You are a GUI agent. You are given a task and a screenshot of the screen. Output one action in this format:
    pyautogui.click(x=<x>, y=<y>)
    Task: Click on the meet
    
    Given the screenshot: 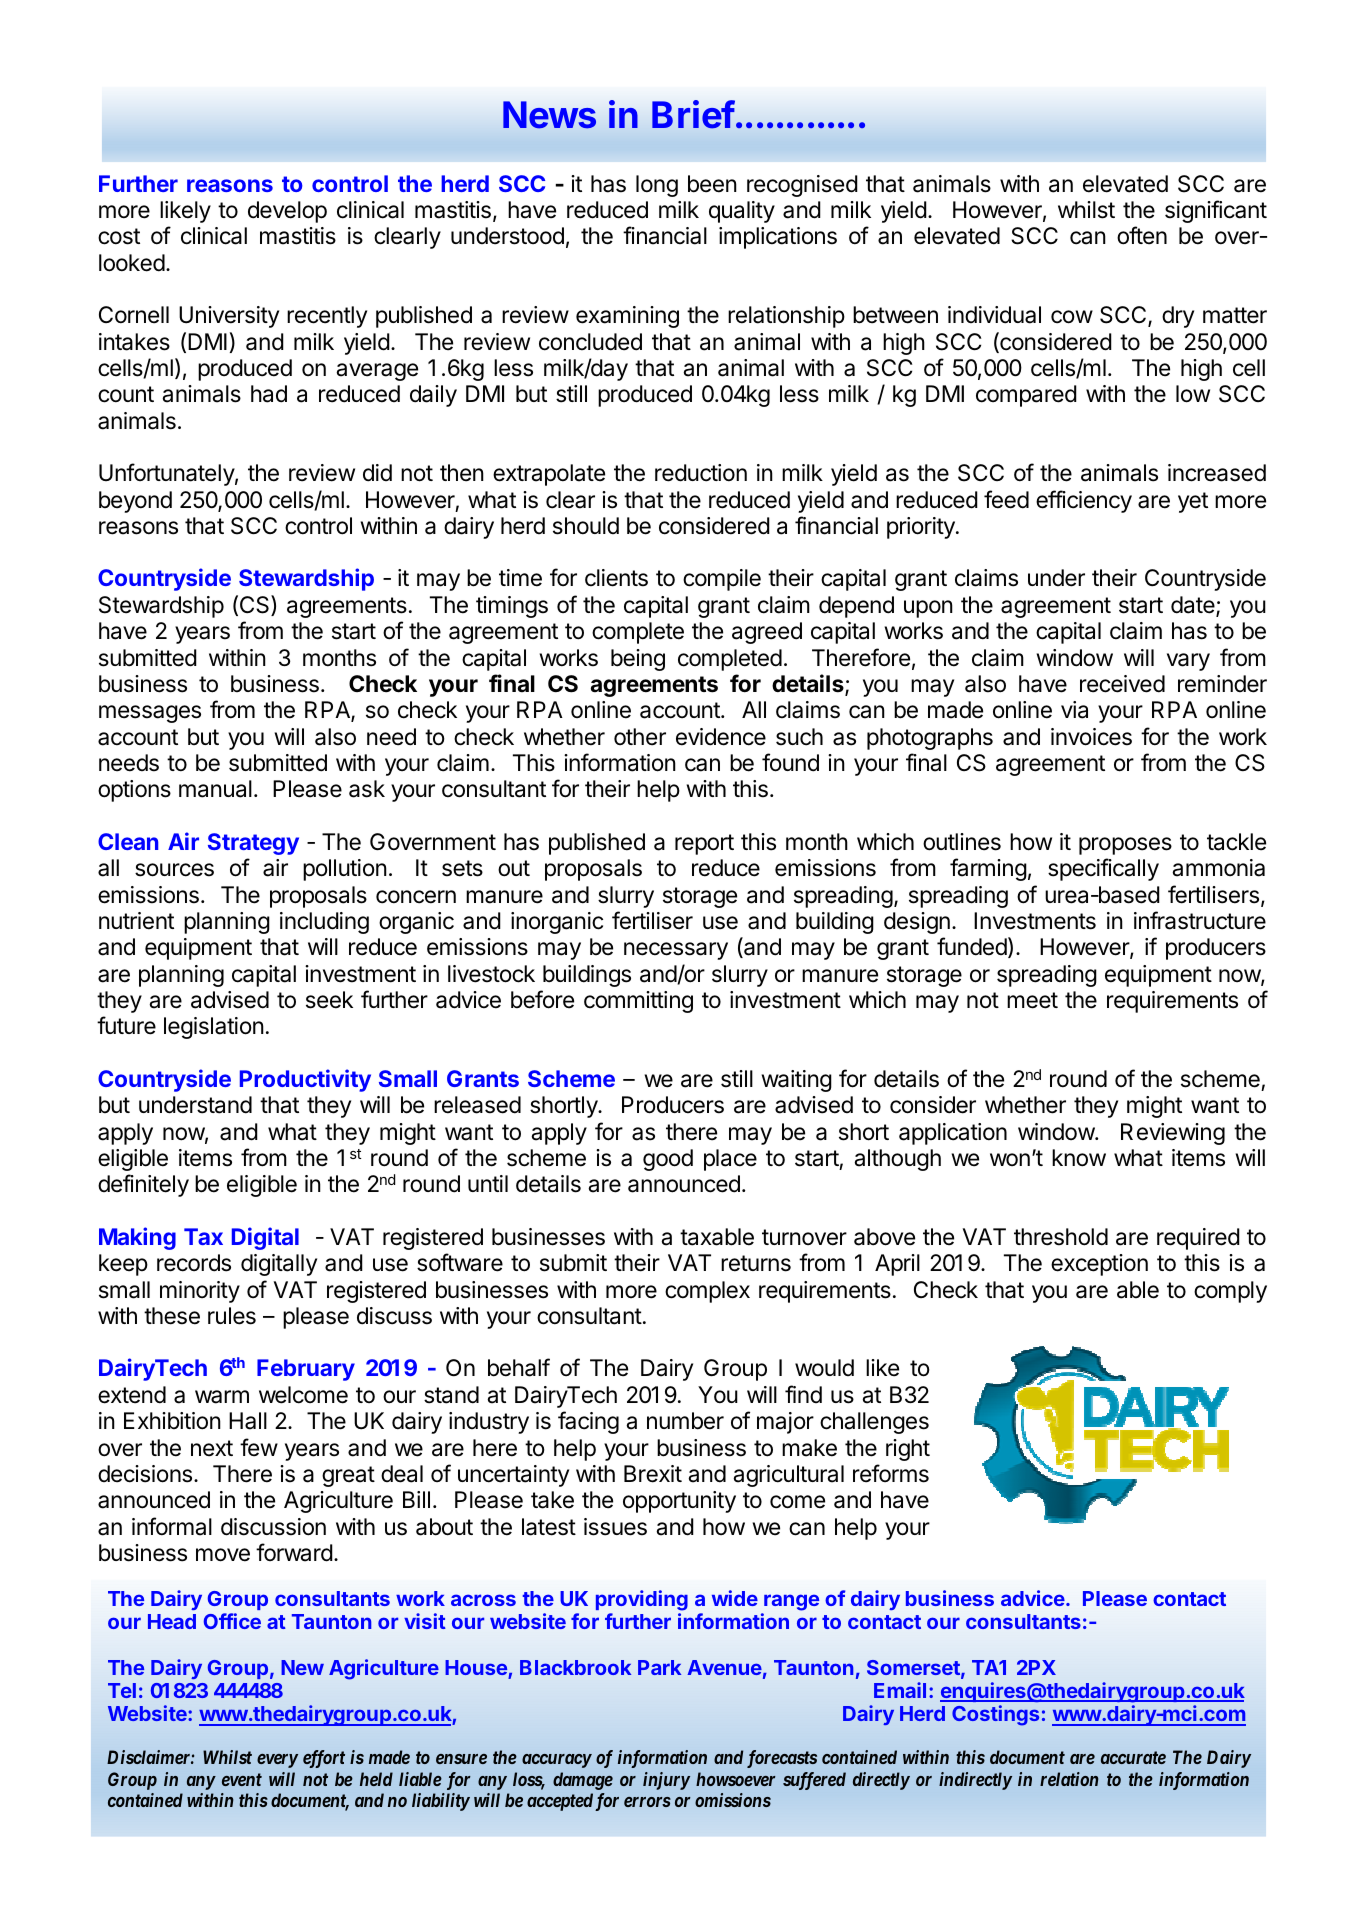 What is the action you would take?
    pyautogui.click(x=1032, y=1000)
